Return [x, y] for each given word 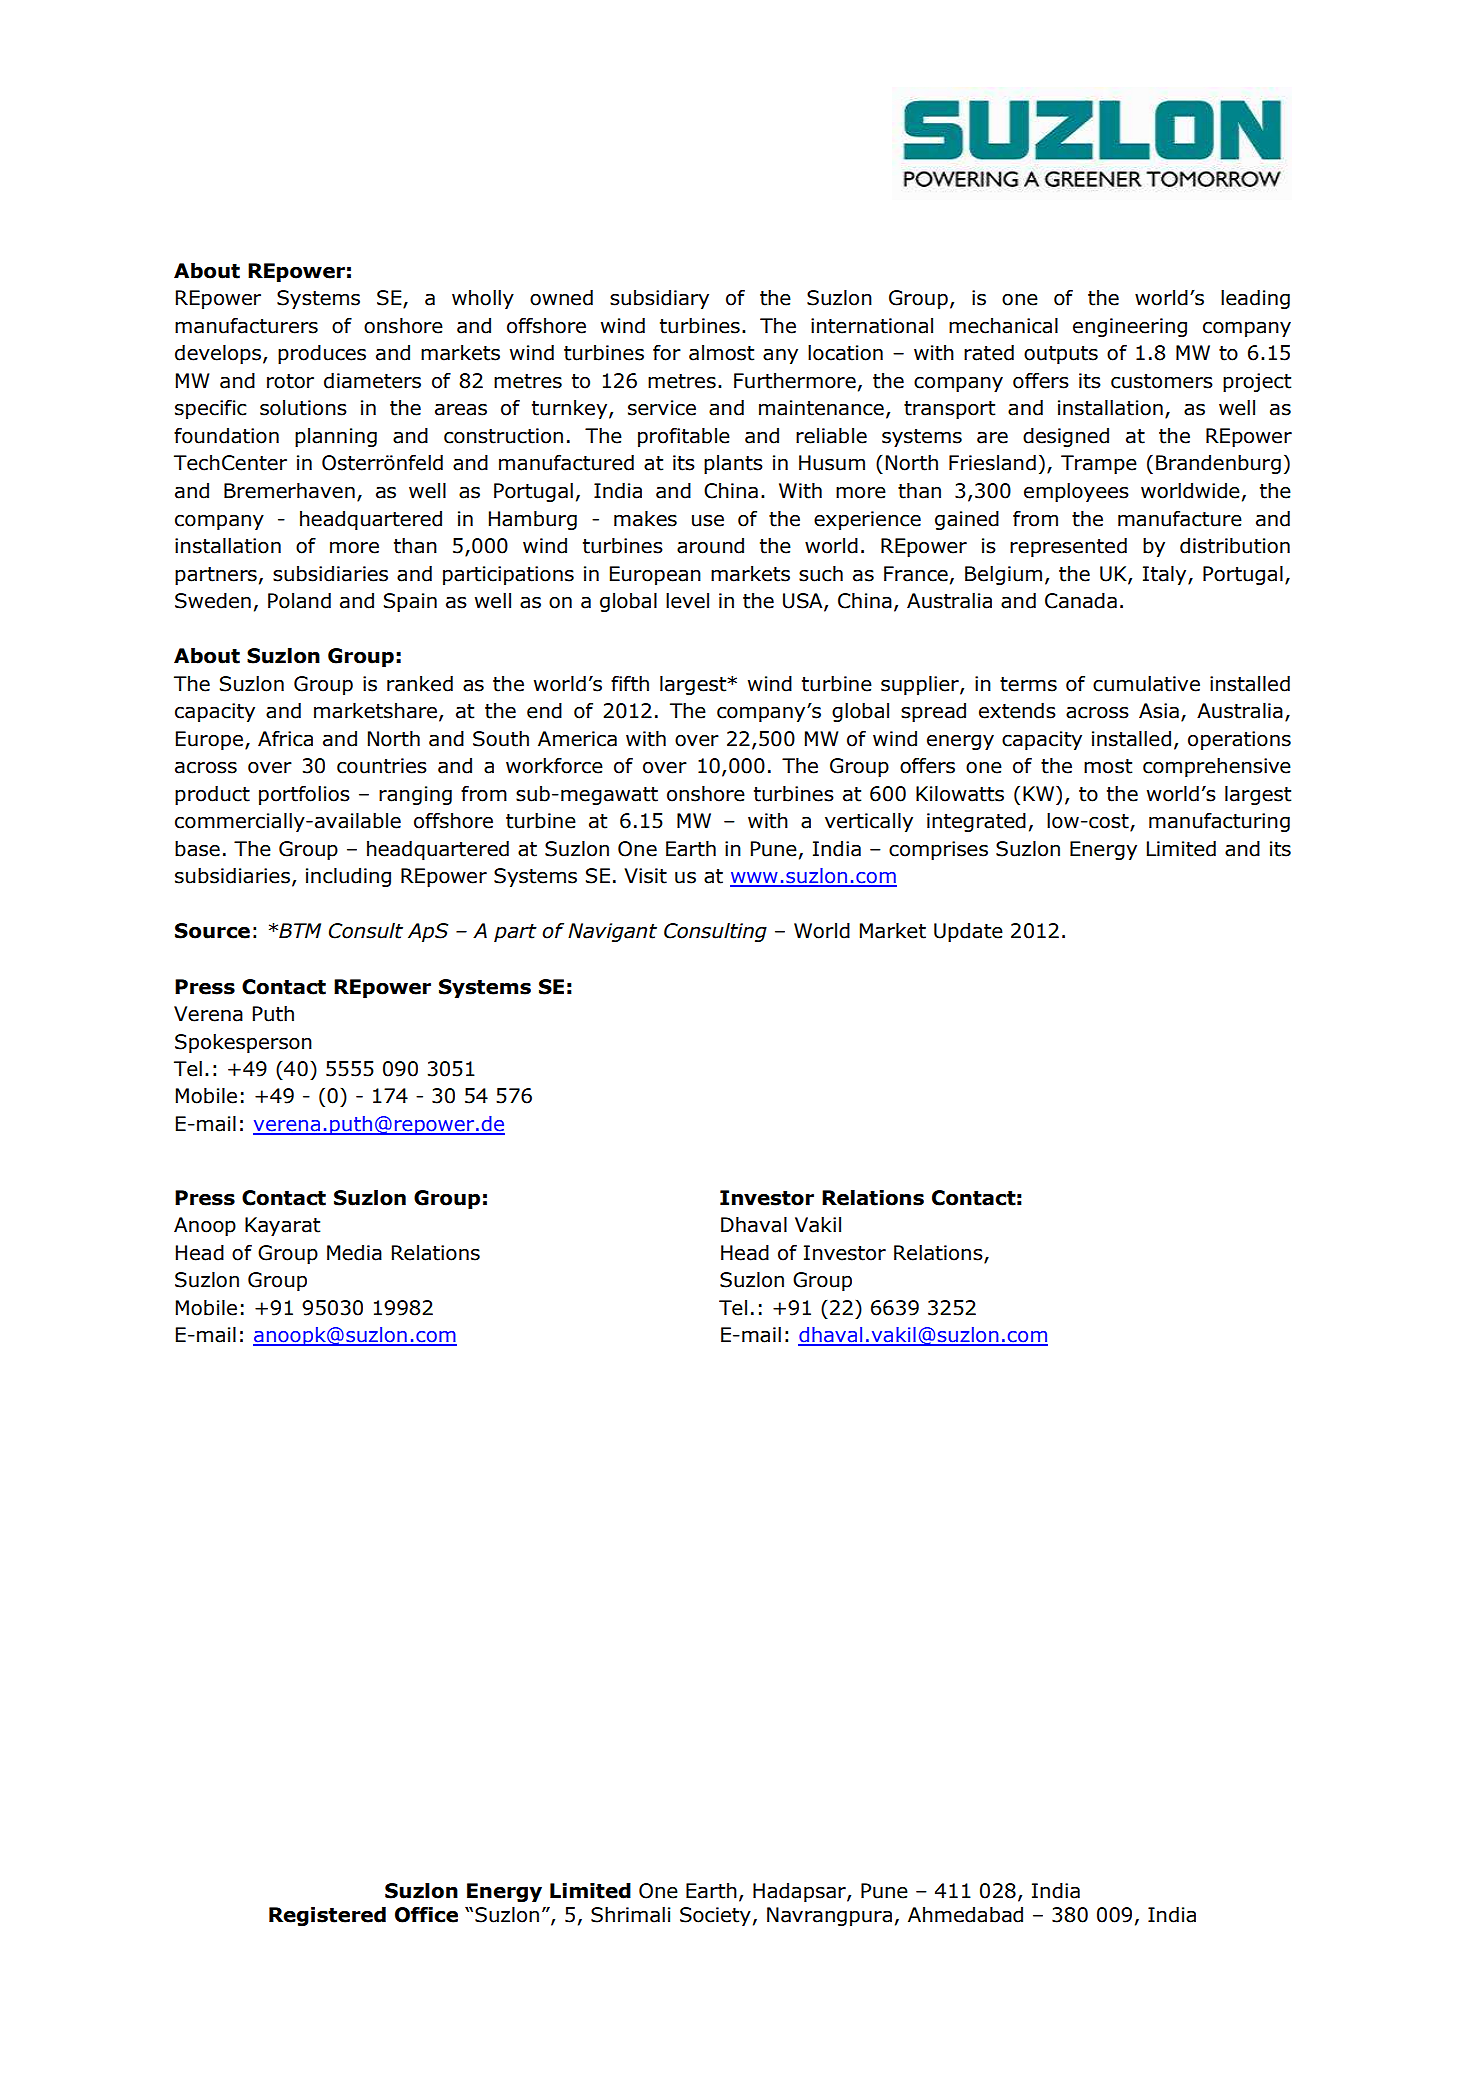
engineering [1130, 327]
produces [322, 354]
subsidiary [659, 299]
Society [715, 1916]
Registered [327, 1916]
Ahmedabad [965, 1915]
